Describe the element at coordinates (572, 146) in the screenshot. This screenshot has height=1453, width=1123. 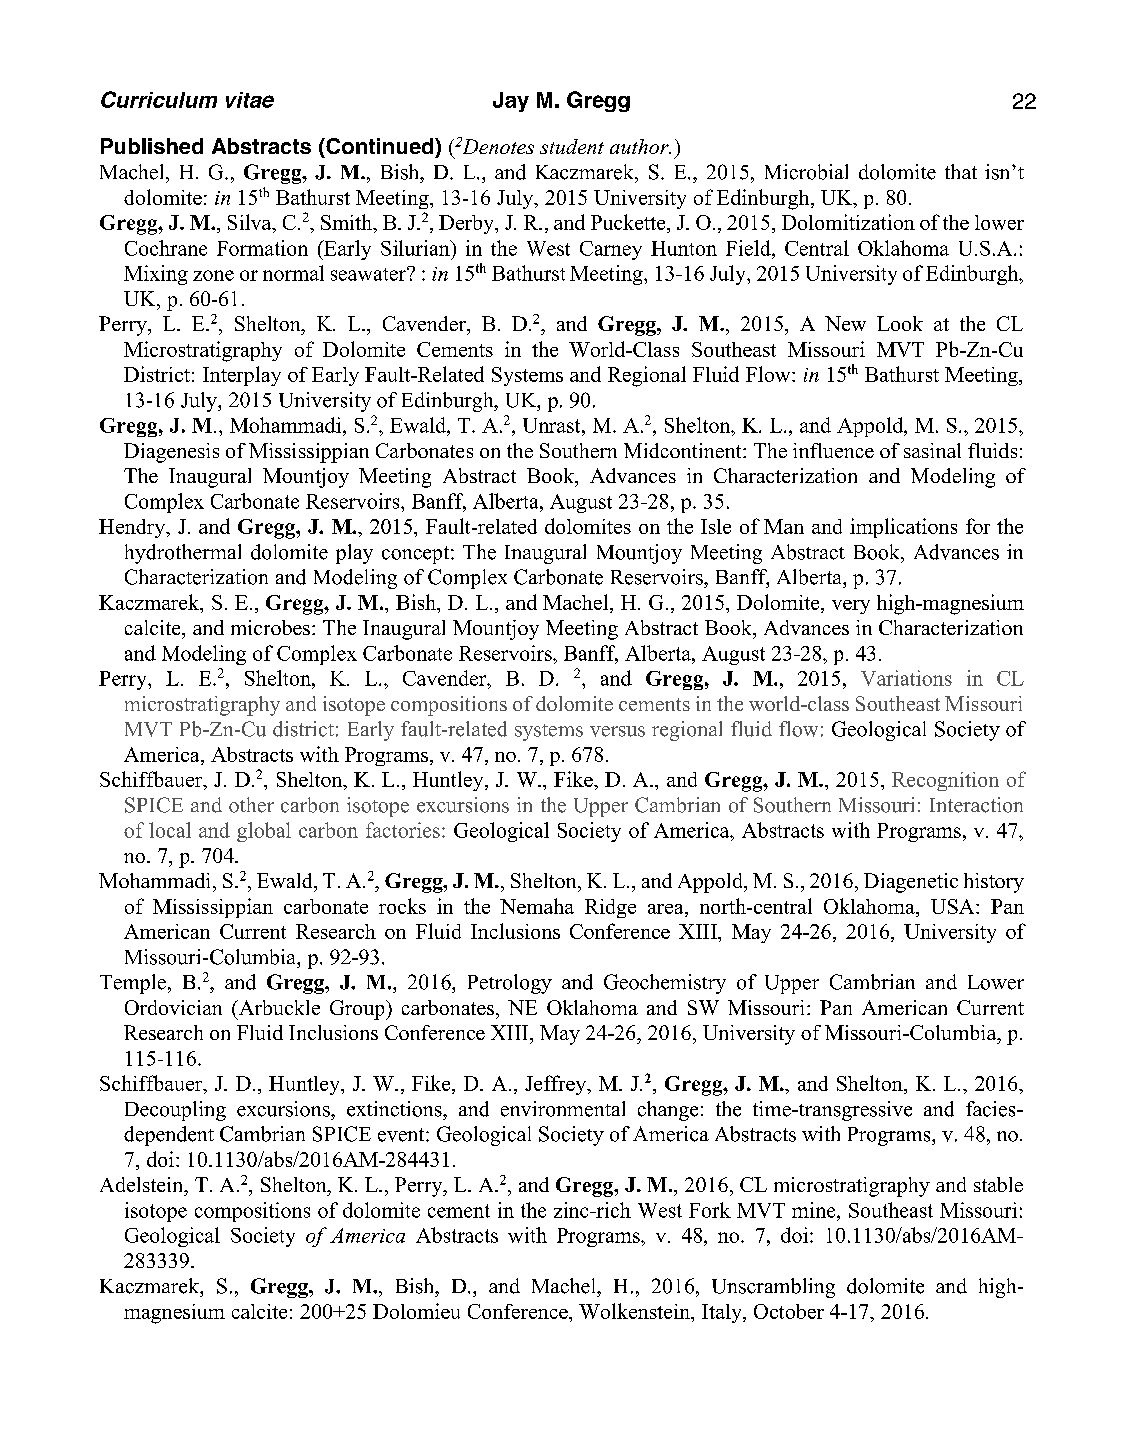
I see `student` at that location.
